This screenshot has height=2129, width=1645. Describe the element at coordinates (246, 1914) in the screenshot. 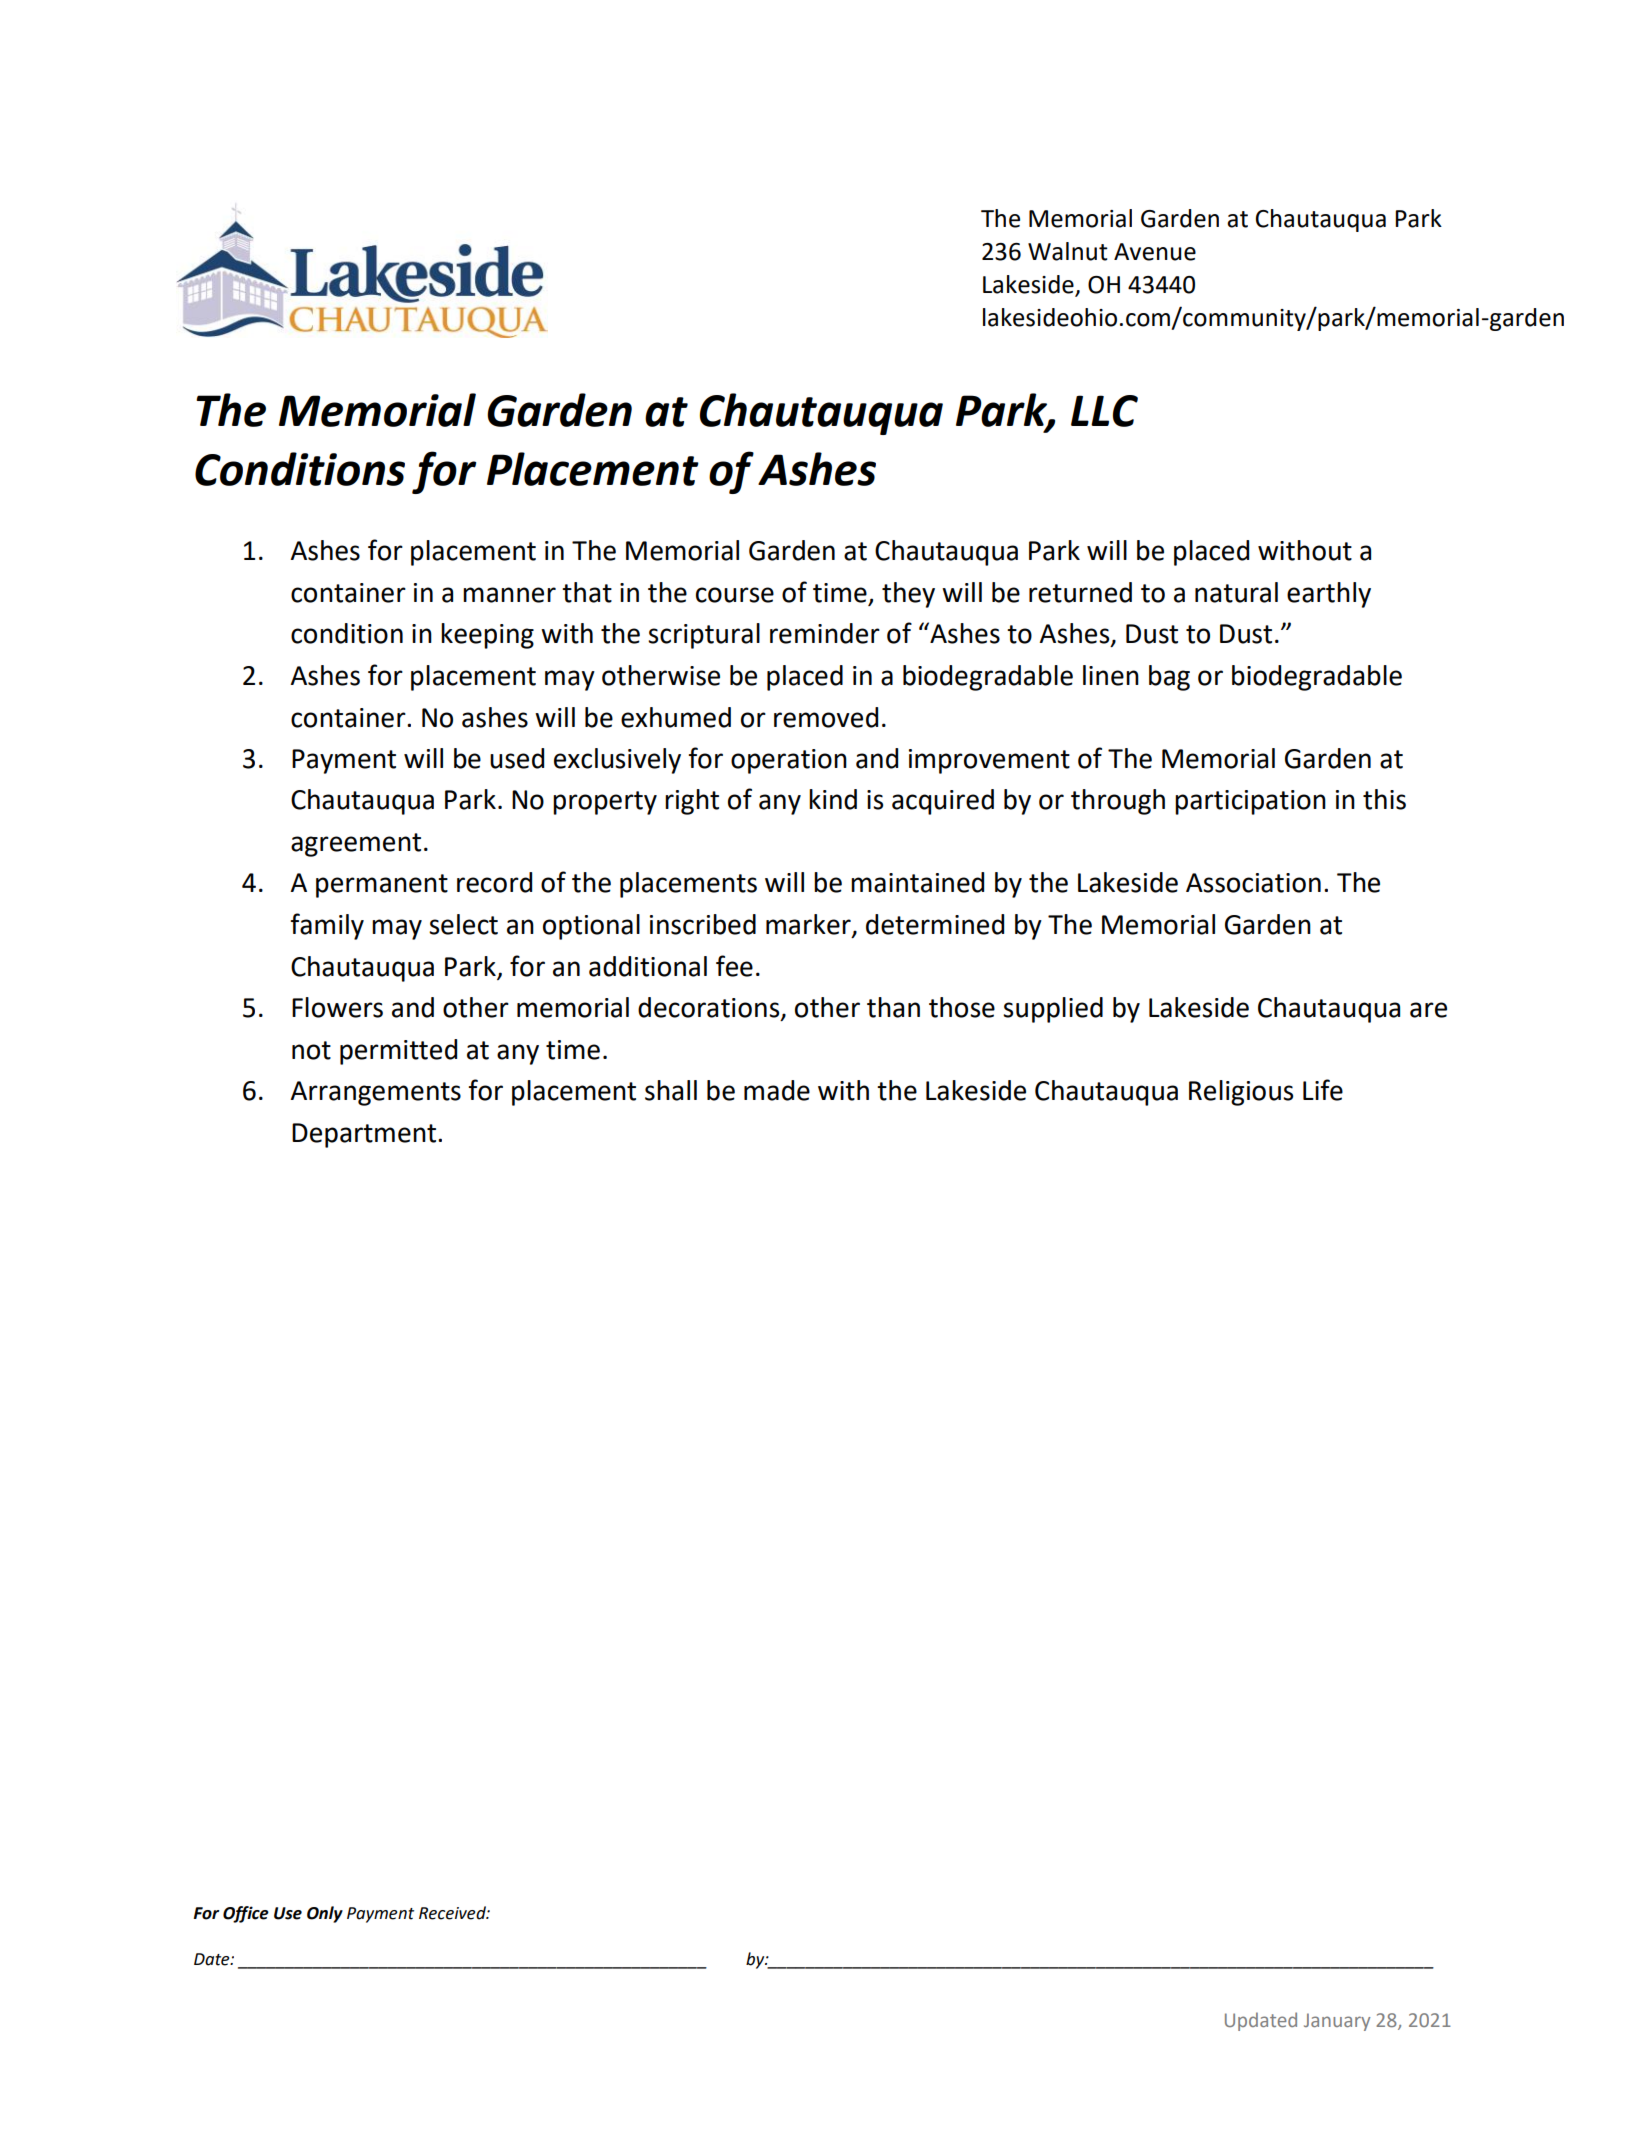

I see `Office` at that location.
